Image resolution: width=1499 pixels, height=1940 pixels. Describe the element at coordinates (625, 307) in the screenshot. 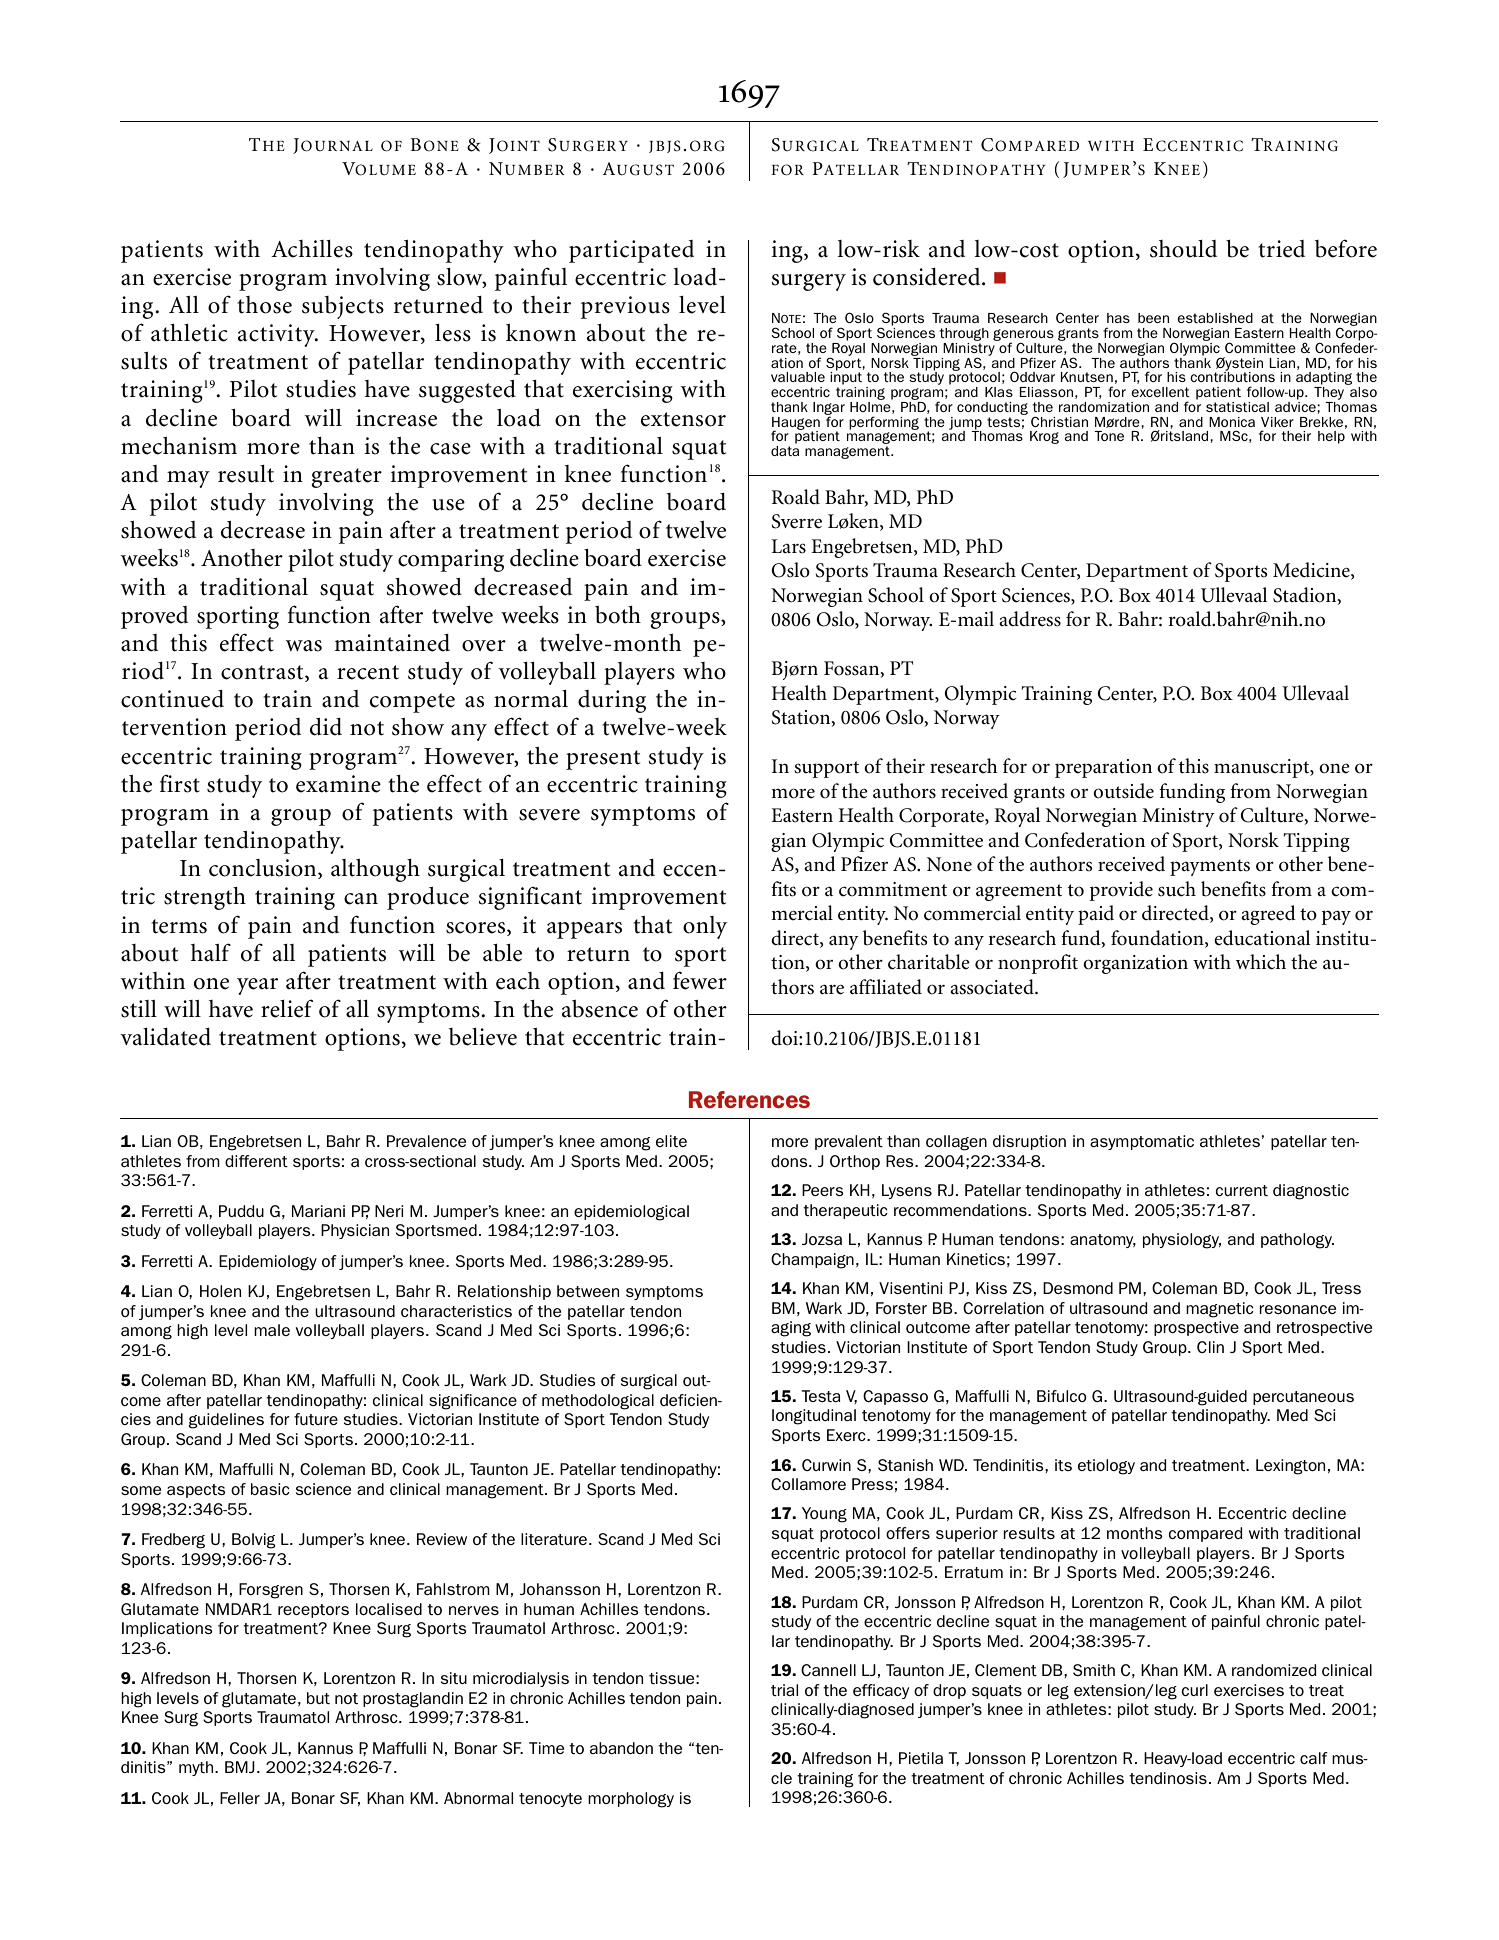

I see `previous` at that location.
